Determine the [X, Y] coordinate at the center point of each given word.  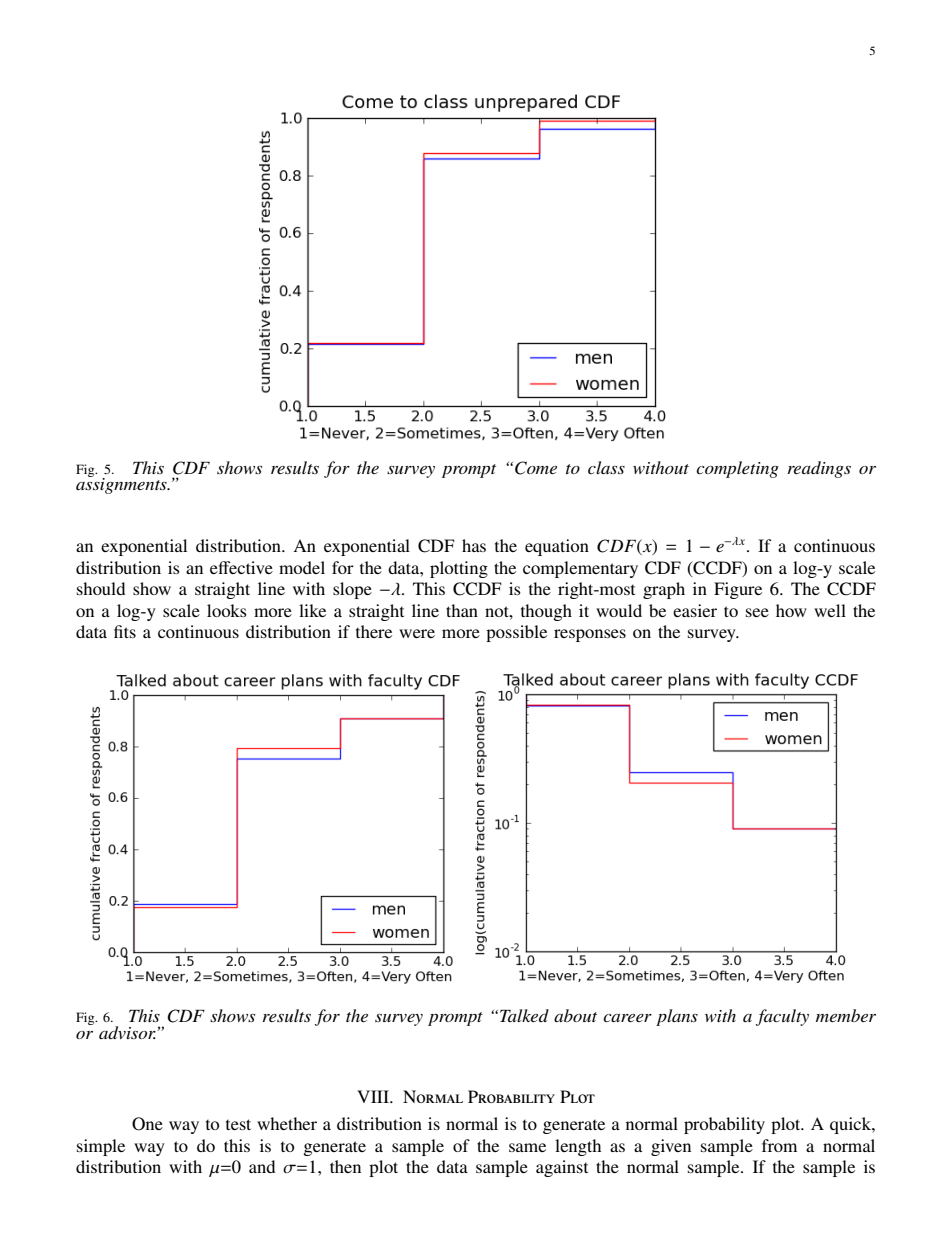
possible [516, 633]
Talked [524, 1015]
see [757, 612]
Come [536, 468]
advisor [128, 1032]
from [779, 1145]
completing [737, 469]
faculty [782, 1017]
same [527, 1147]
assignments [122, 484]
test [238, 1124]
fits [125, 631]
